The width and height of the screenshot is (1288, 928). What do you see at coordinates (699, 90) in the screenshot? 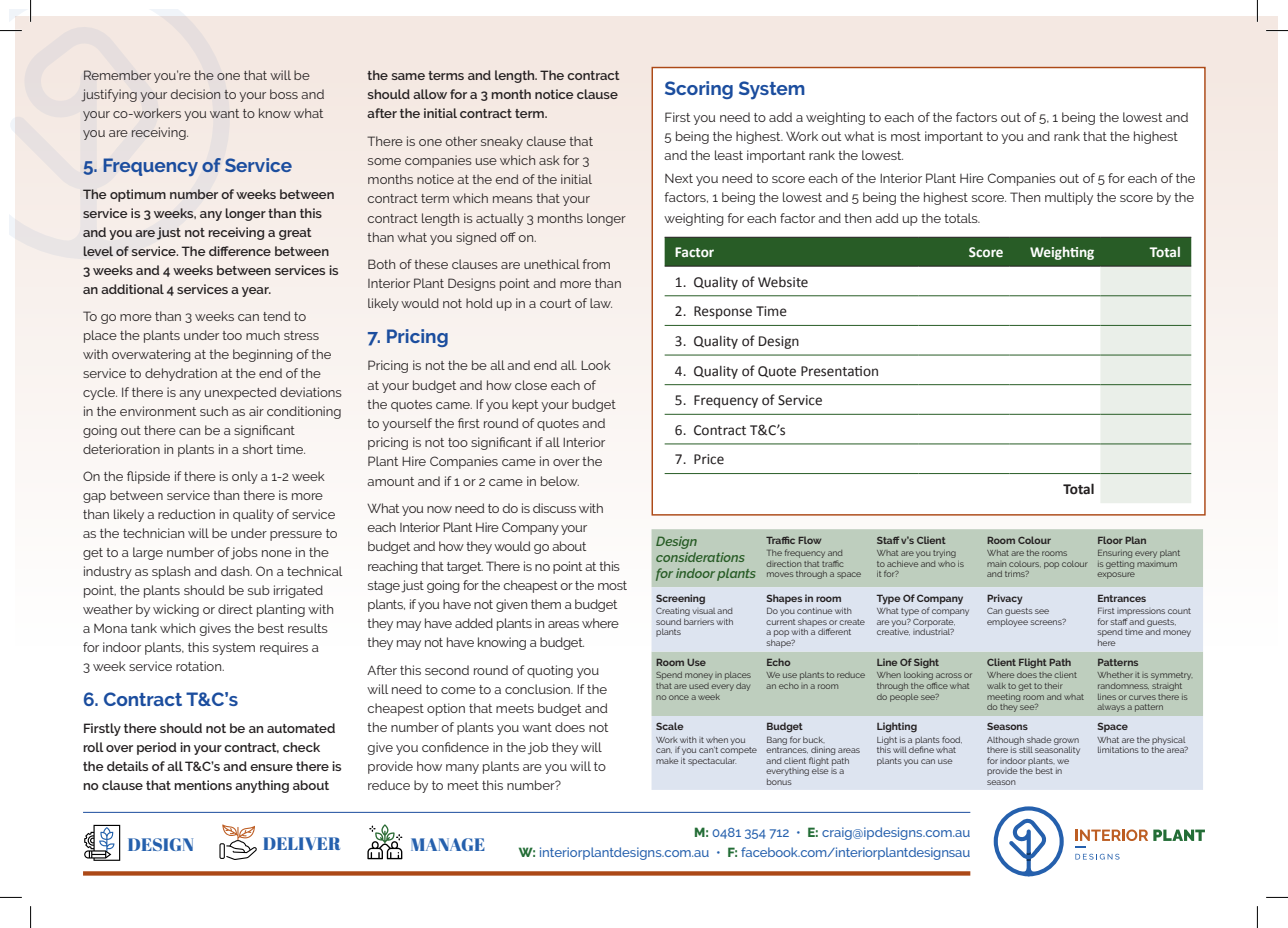
I see `Scoring` at bounding box center [699, 90].
